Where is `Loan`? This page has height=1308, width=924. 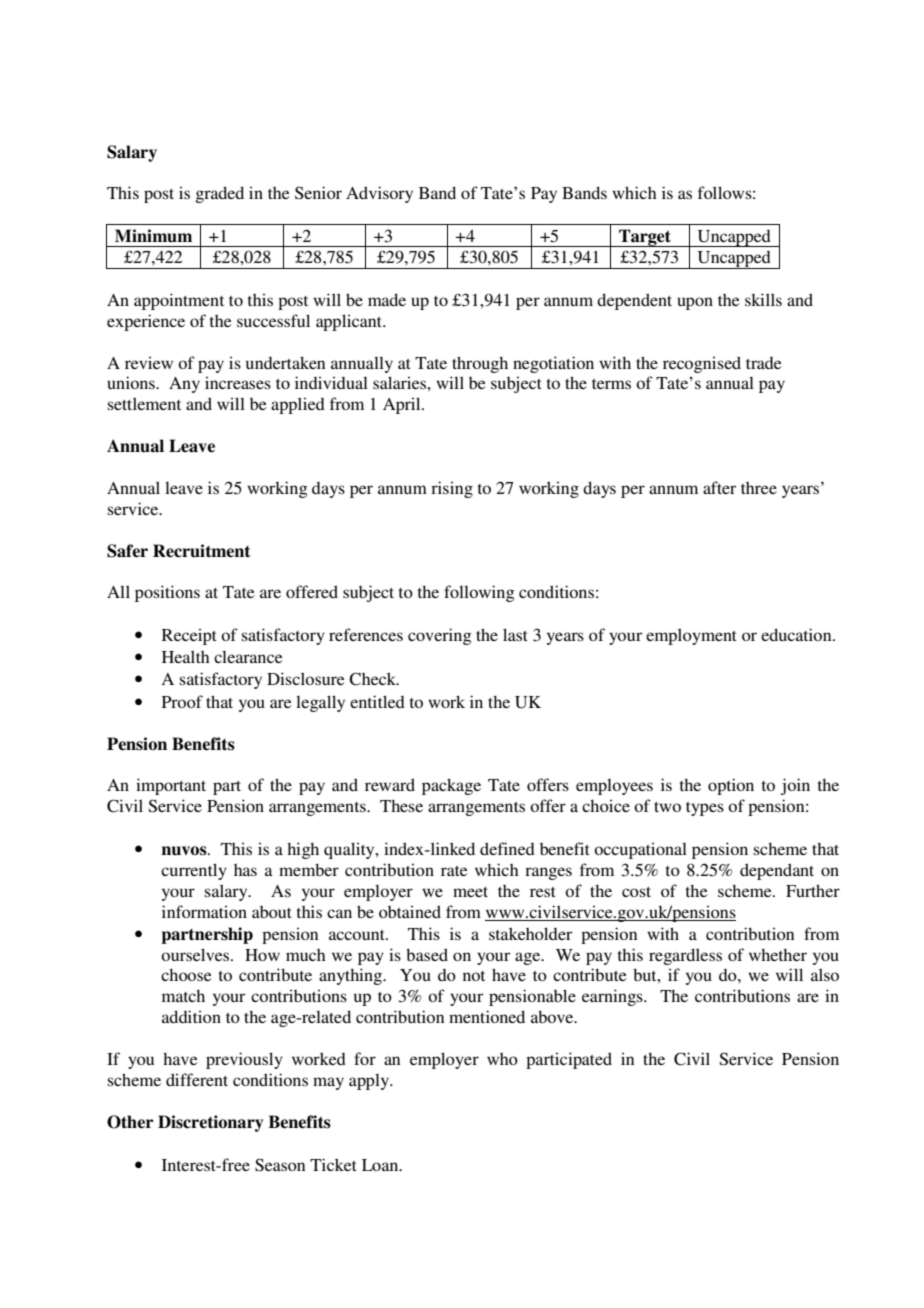 Loan is located at coordinates (381, 1165).
